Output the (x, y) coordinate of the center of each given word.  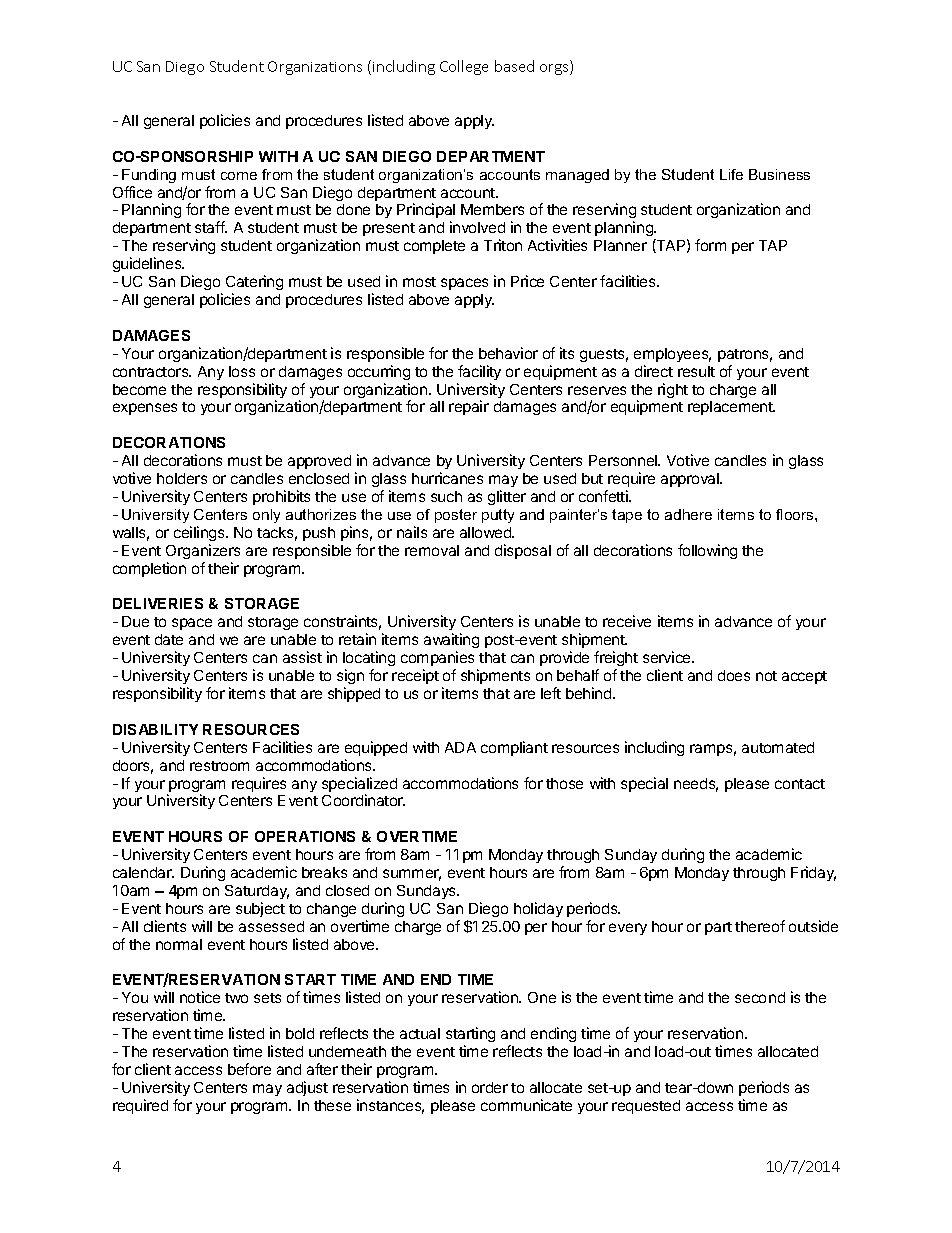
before (249, 1069)
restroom (219, 766)
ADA (460, 747)
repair (469, 407)
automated (778, 747)
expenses (145, 409)
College (464, 67)
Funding (149, 176)
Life (731, 174)
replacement (731, 408)
